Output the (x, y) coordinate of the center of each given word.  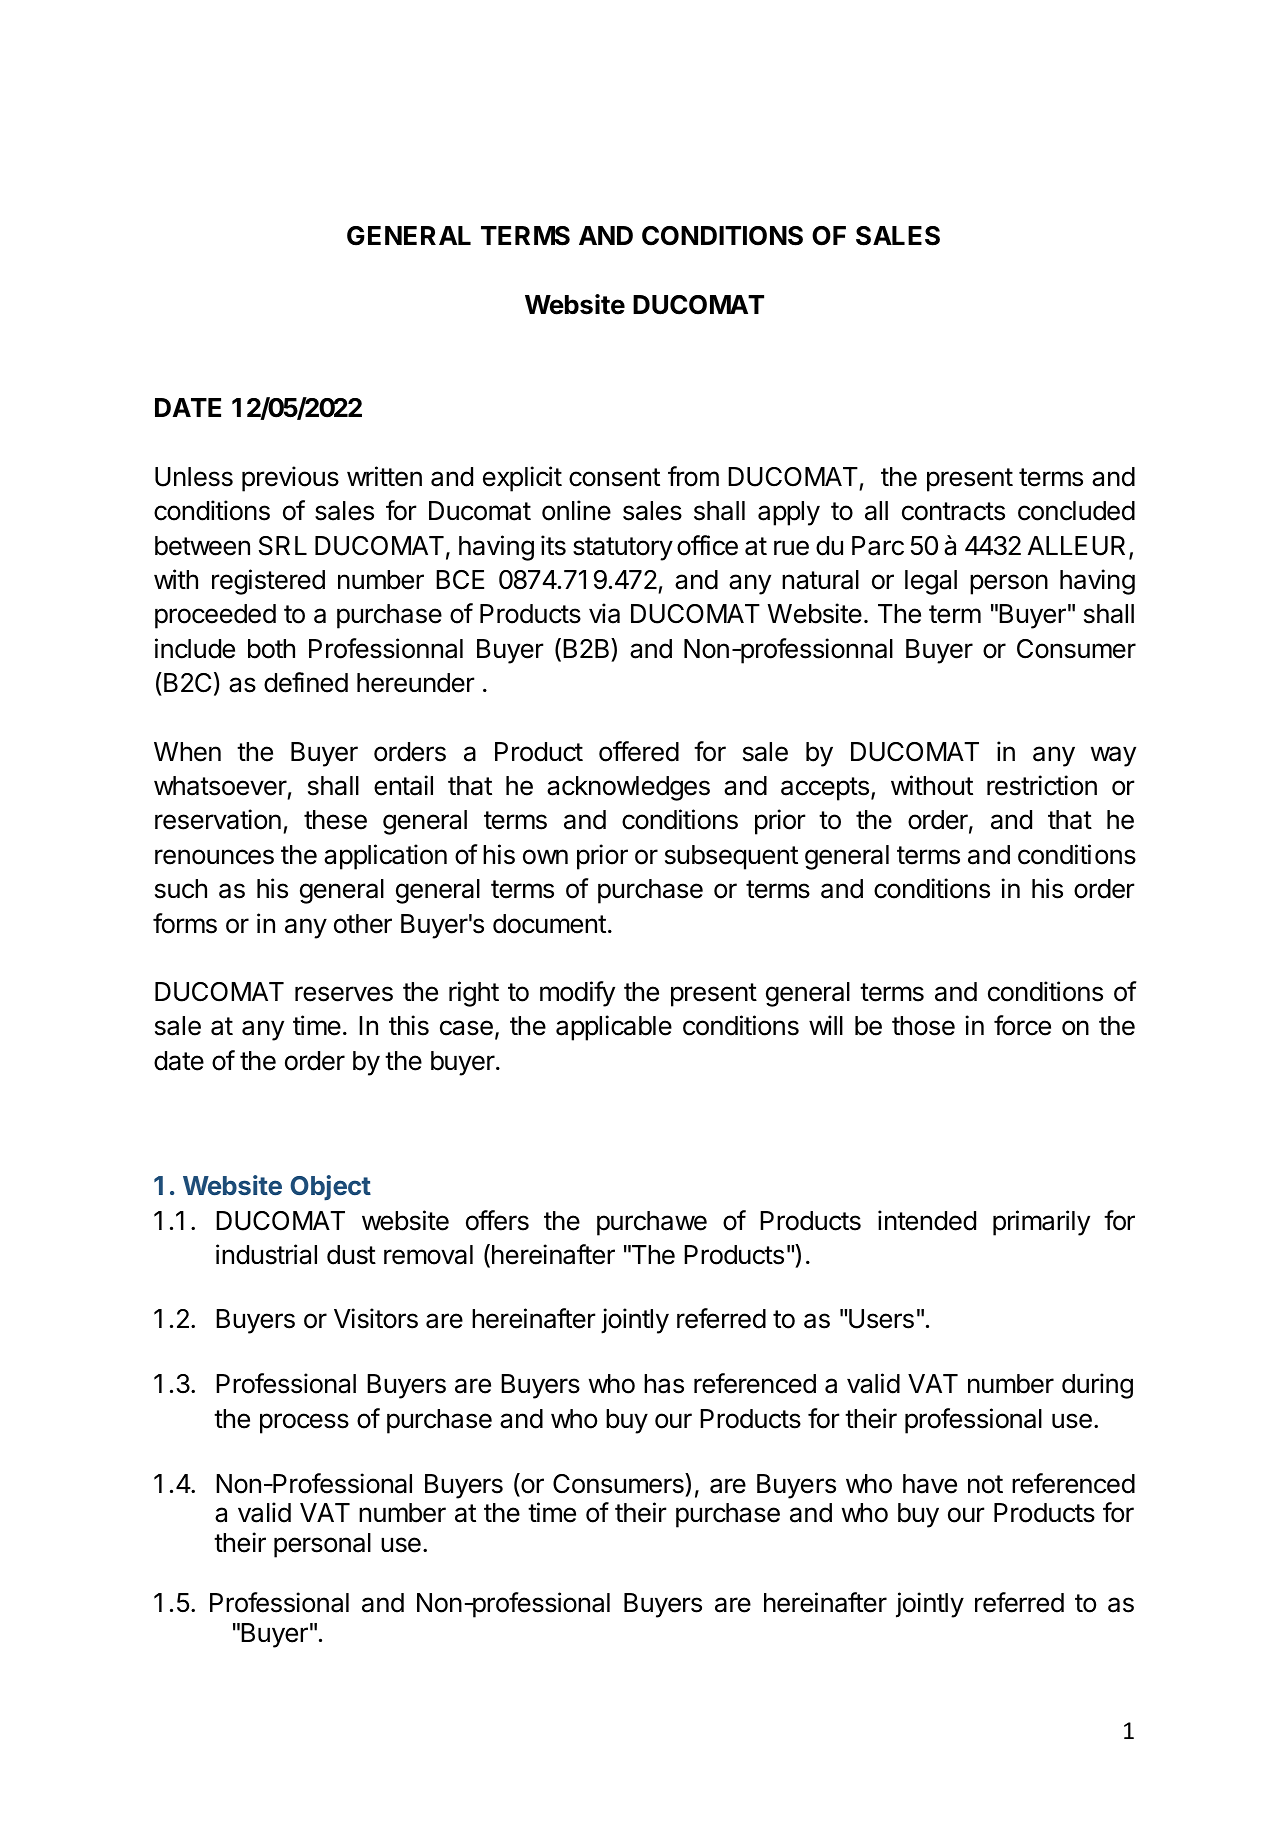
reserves (344, 994)
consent (614, 477)
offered (639, 751)
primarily (1041, 1223)
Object (330, 1188)
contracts (953, 511)
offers (497, 1220)
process (304, 1423)
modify (577, 994)
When (187, 752)
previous (290, 479)
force (1022, 1025)
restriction (1042, 785)
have (930, 1484)
